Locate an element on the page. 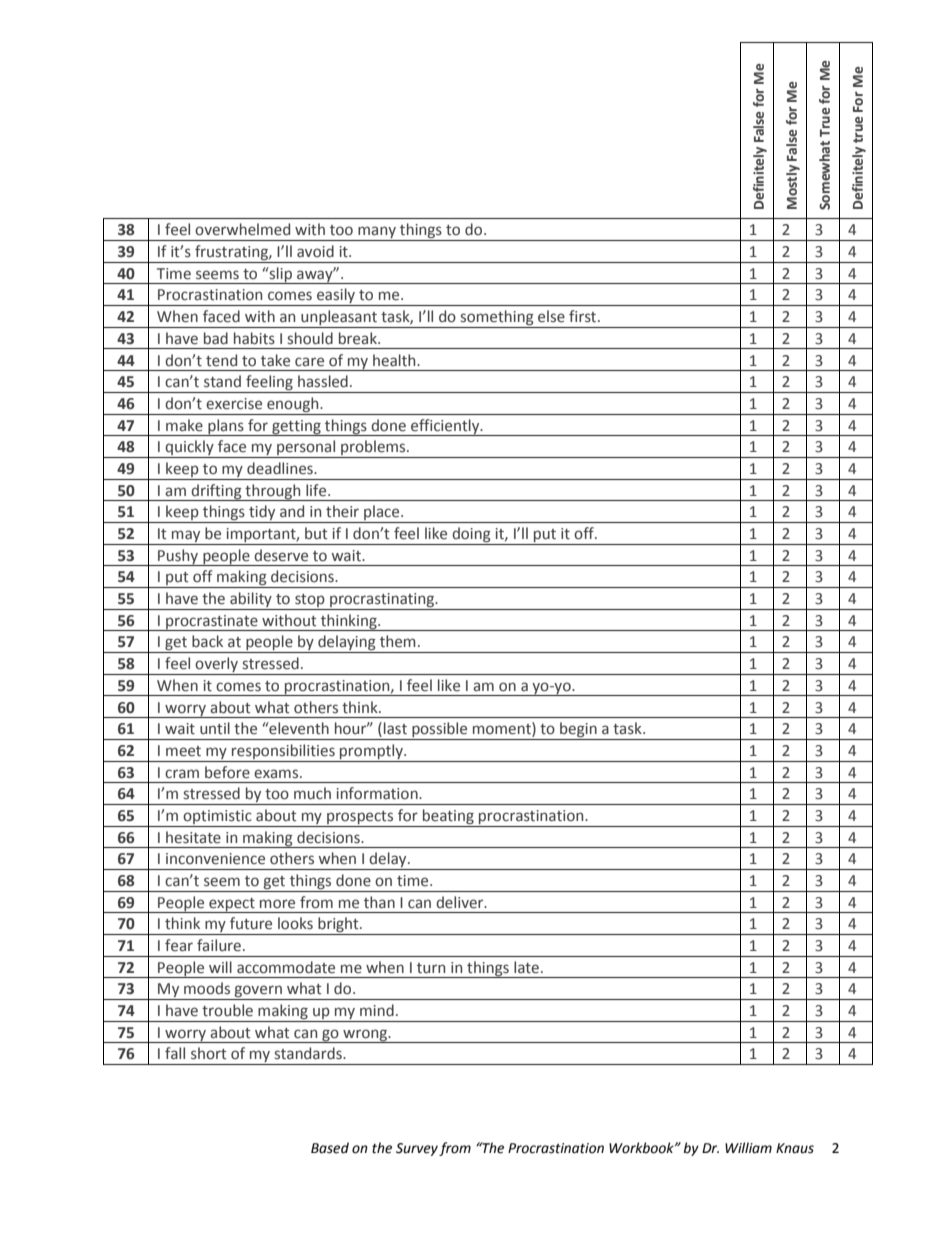 Image resolution: width=952 pixels, height=1233 pixels. place is located at coordinates (382, 514).
